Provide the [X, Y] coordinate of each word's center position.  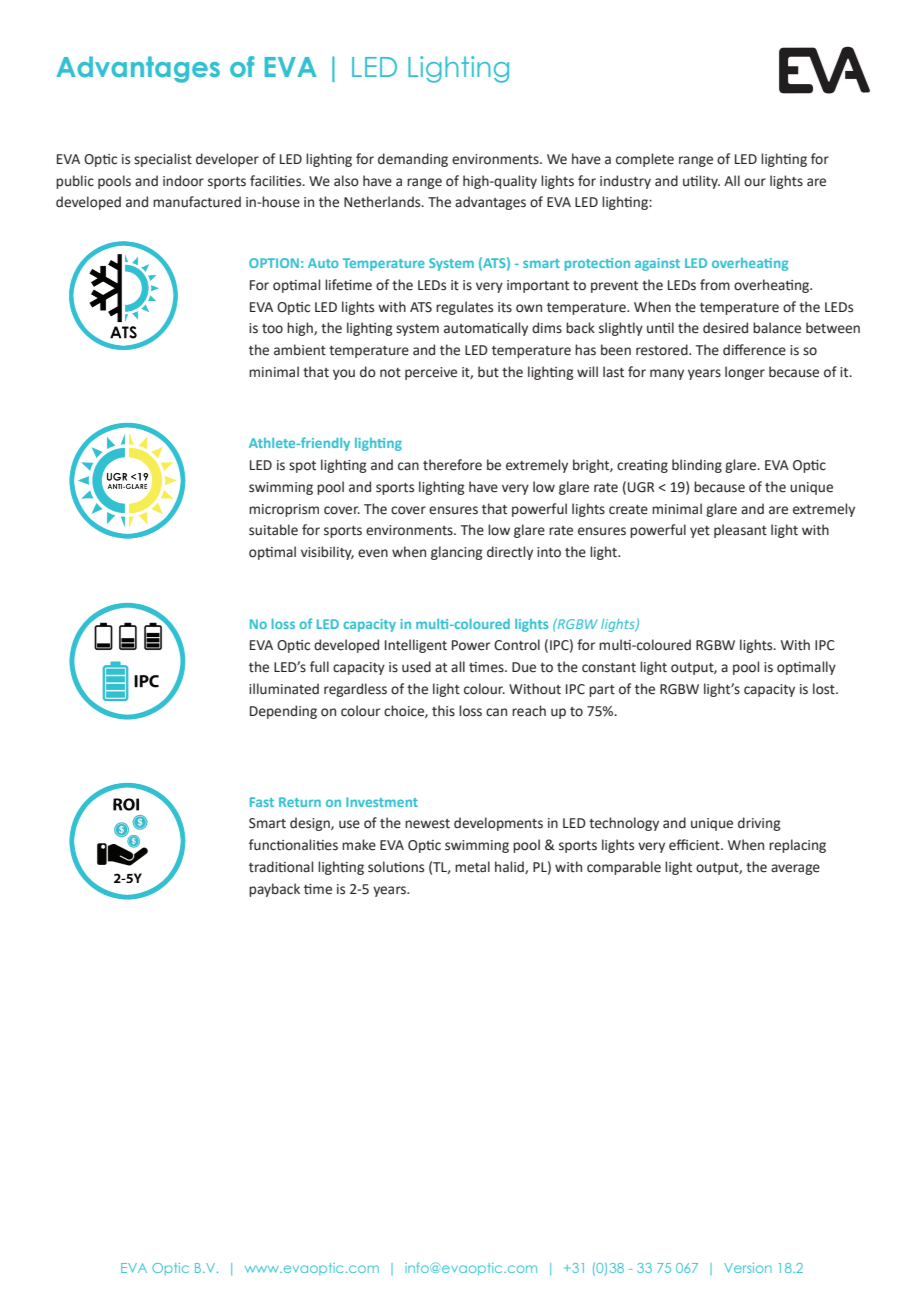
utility [701, 182]
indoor [183, 181]
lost [825, 689]
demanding [413, 160]
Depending [283, 712]
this [443, 711]
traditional [281, 867]
